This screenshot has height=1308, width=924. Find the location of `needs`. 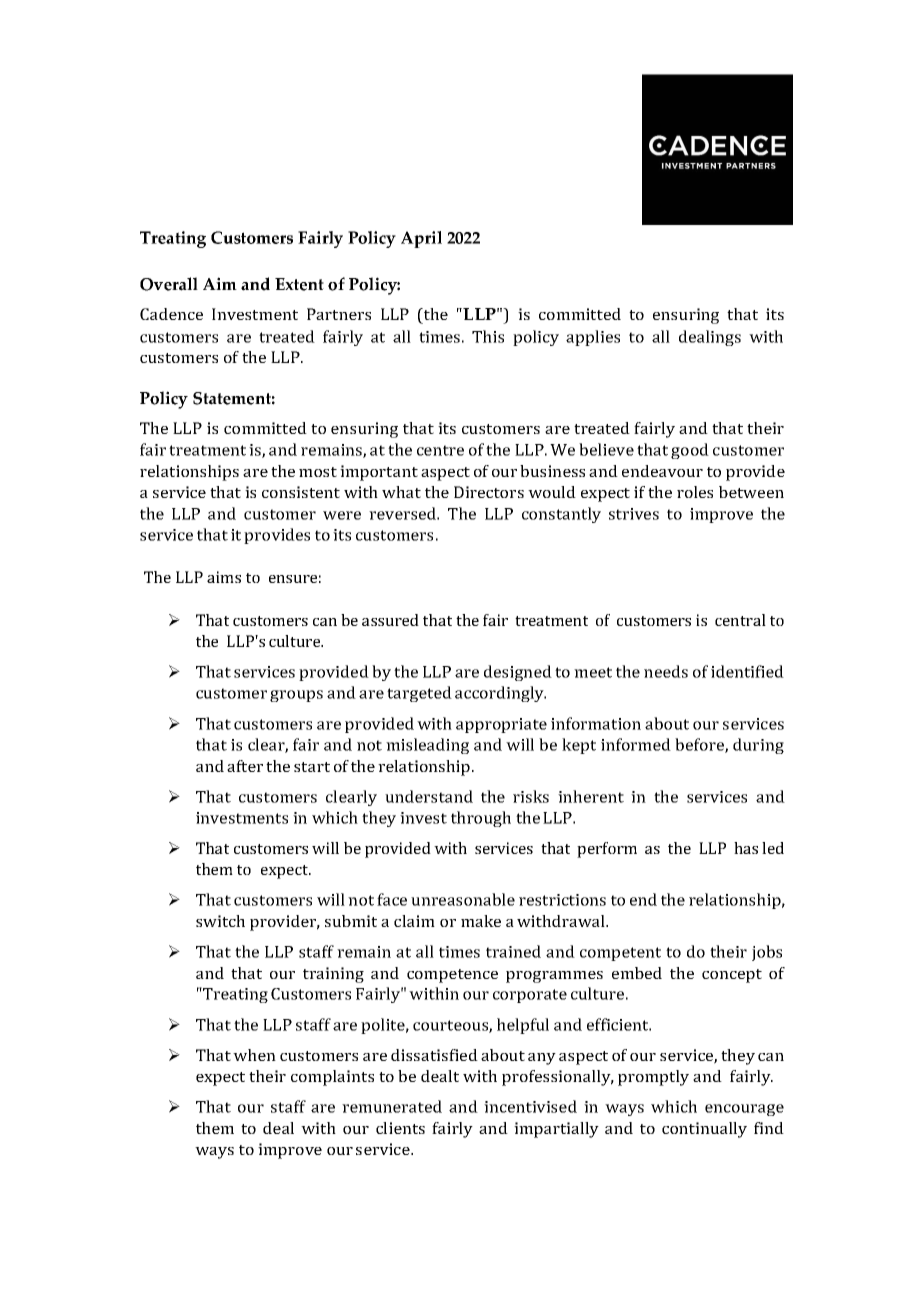

needs is located at coordinates (666, 671).
